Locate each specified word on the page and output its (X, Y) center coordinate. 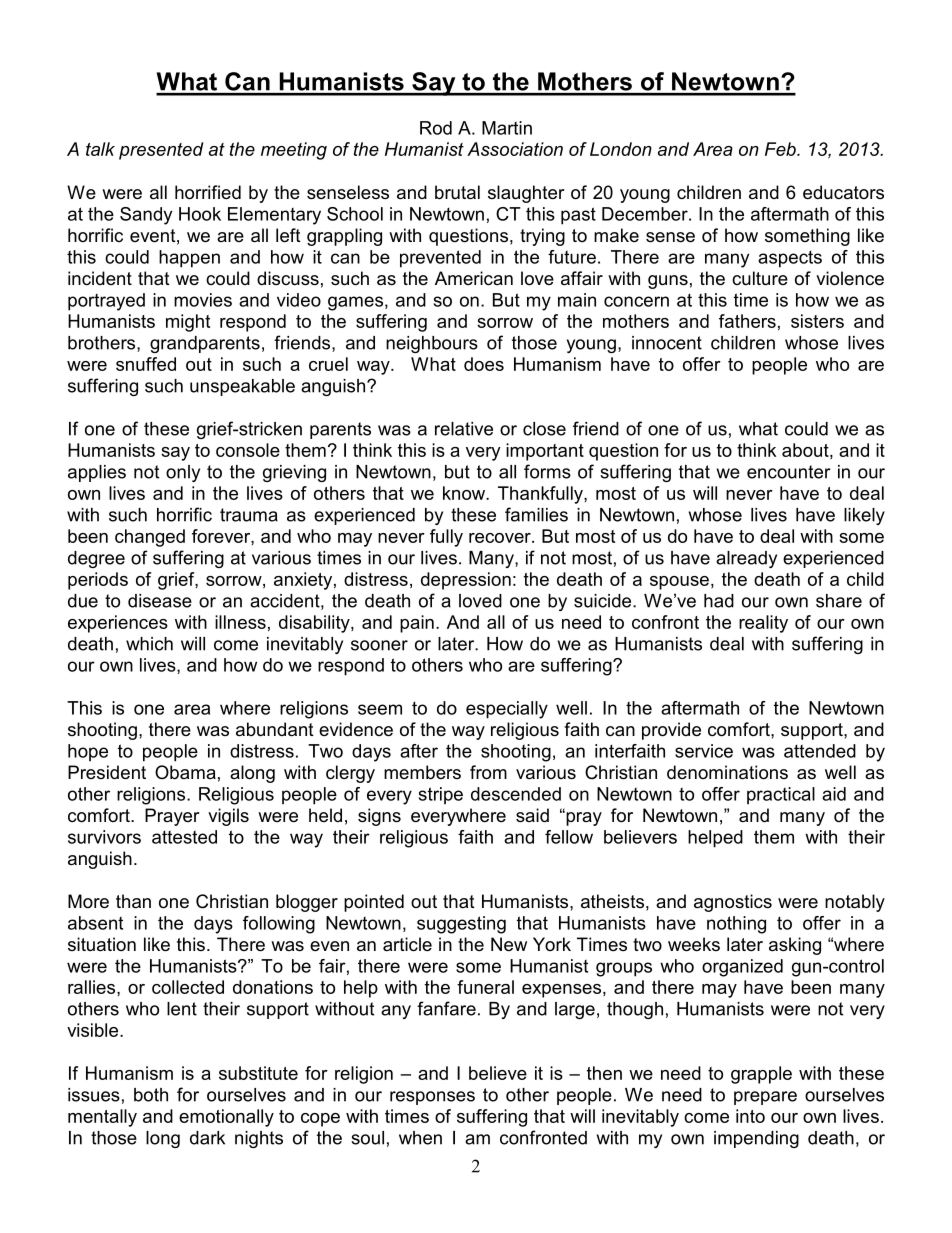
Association (515, 149)
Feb (781, 149)
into (750, 1116)
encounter (789, 472)
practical (781, 795)
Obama (185, 772)
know (465, 493)
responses (432, 1098)
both (151, 1095)
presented (161, 151)
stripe (441, 795)
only (183, 473)
